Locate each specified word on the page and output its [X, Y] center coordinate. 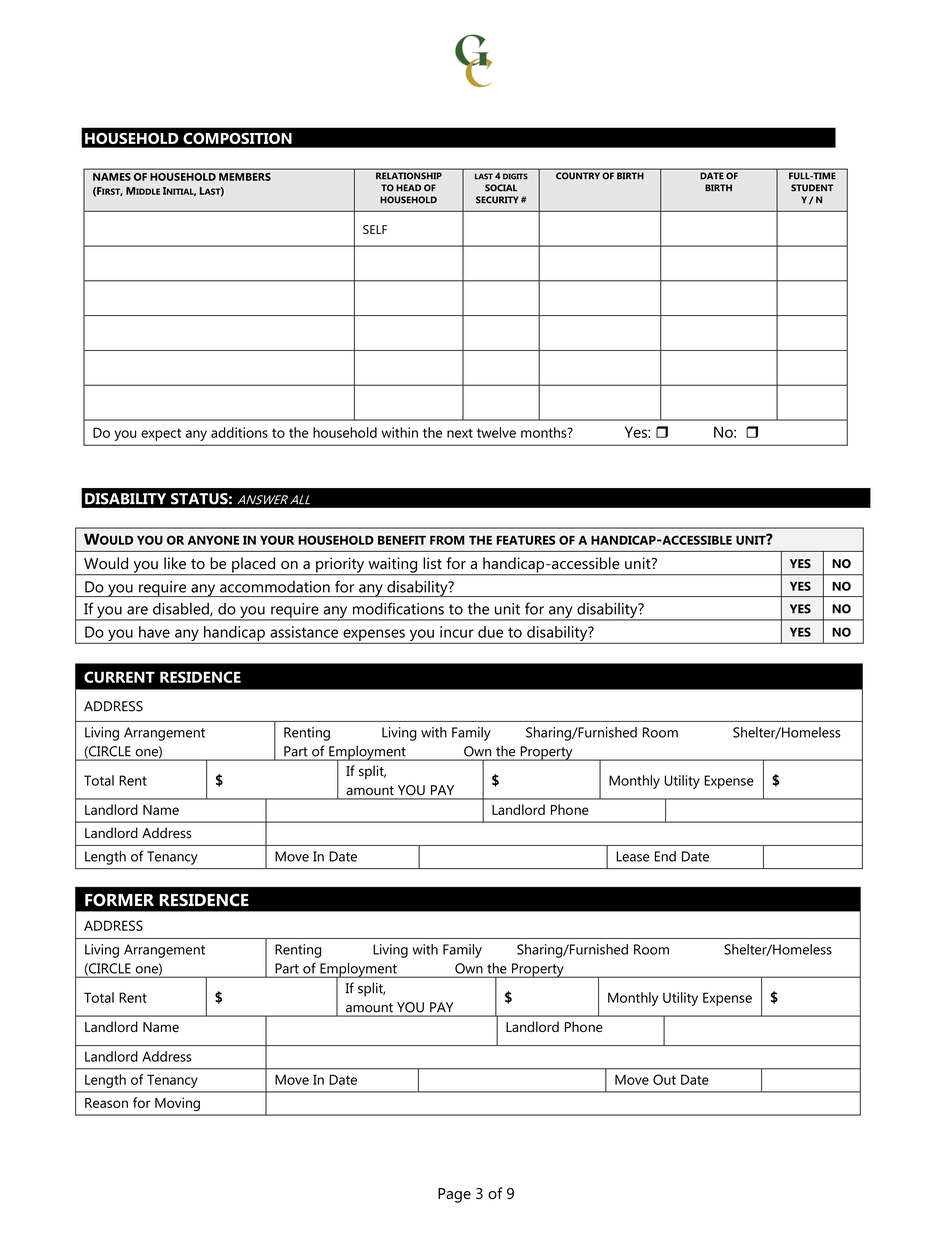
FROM [447, 540]
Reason [106, 1103]
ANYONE [213, 540]
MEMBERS [245, 177]
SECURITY [497, 200]
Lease [633, 856]
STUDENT [812, 188]
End [665, 856]
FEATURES [526, 540]
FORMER [119, 900]
